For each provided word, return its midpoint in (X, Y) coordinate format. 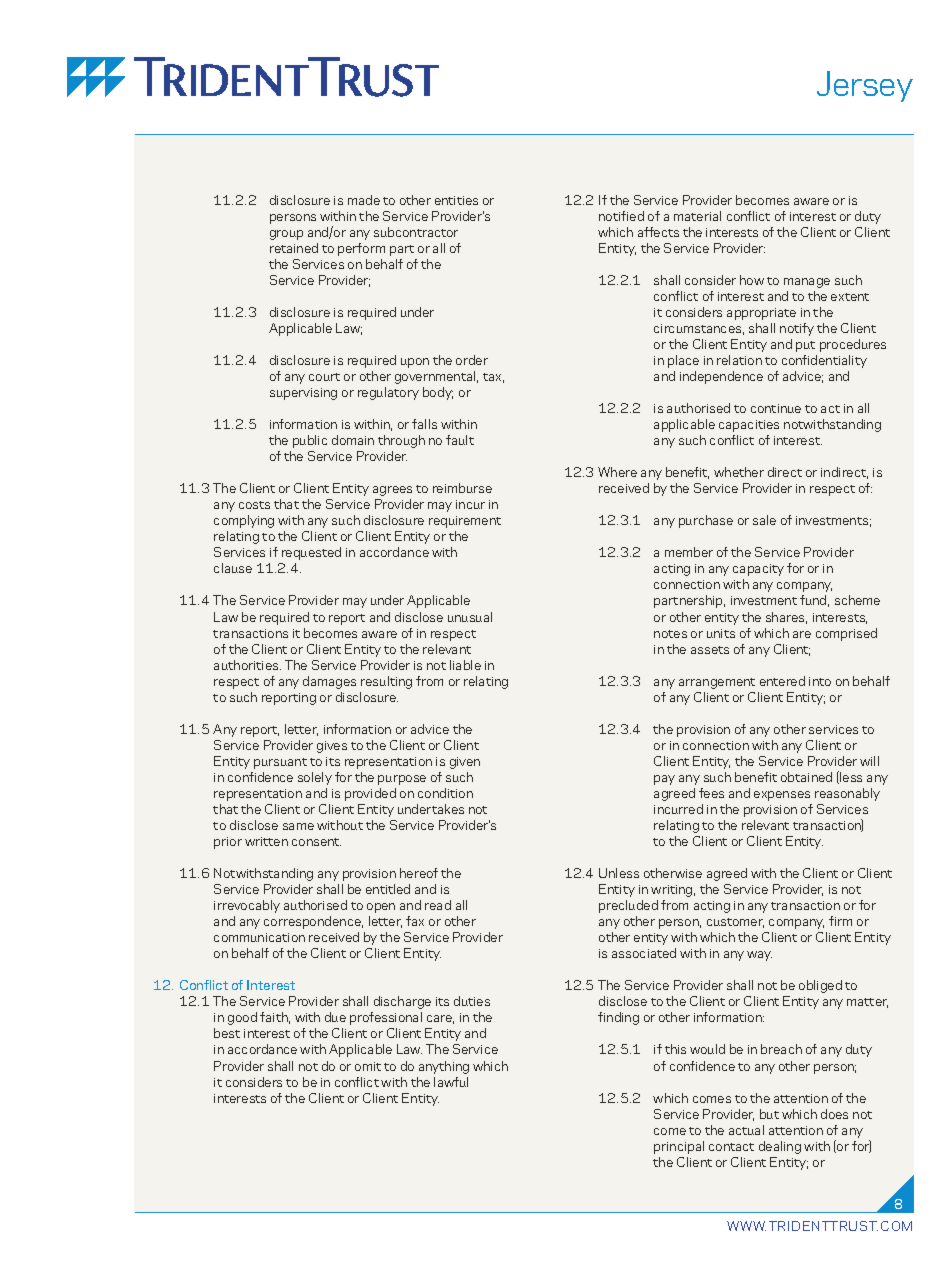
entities (456, 200)
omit (368, 1066)
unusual (470, 617)
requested (311, 553)
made (364, 200)
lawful (451, 1082)
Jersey (865, 86)
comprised (846, 634)
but (769, 1114)
